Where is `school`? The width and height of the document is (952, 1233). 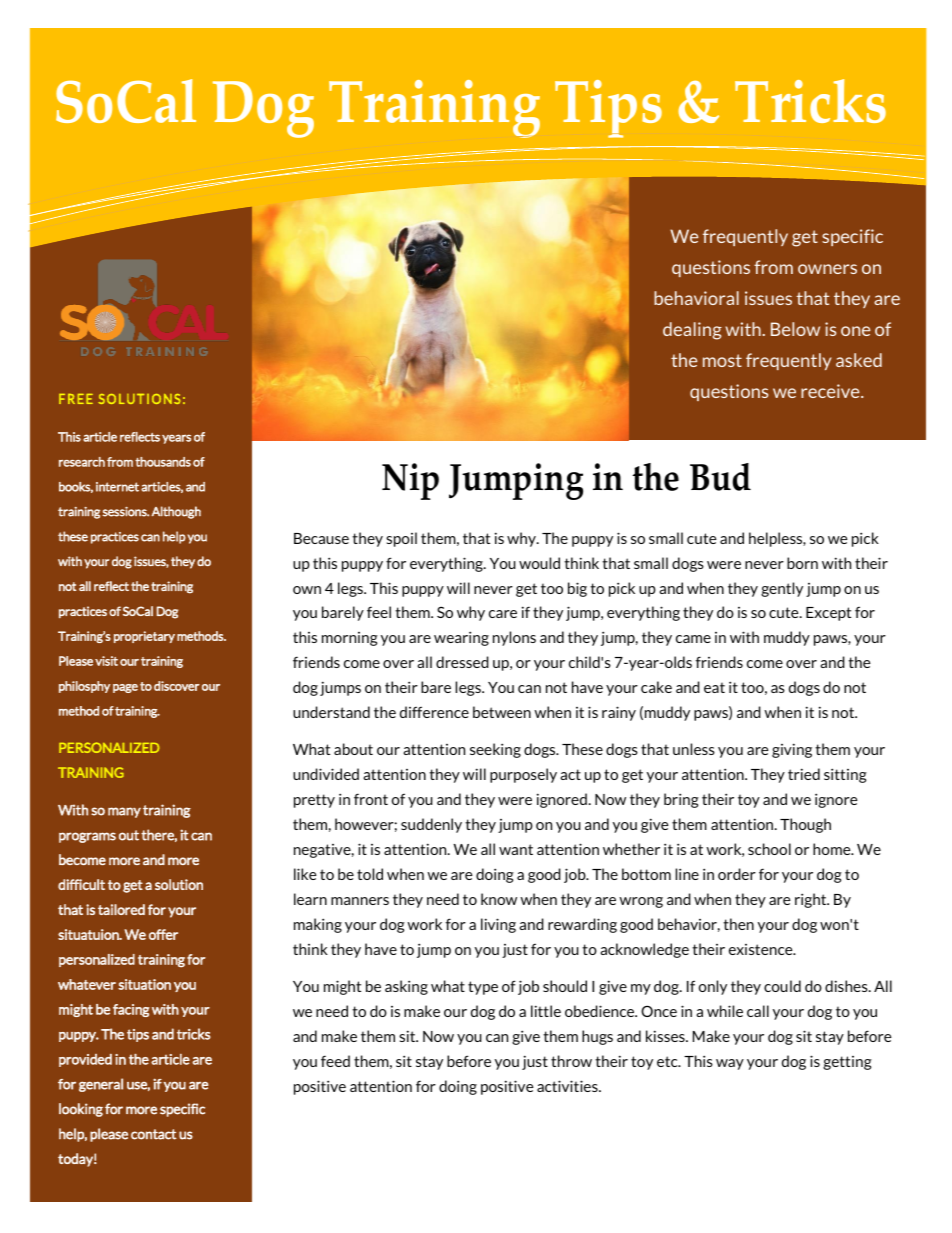
school is located at coordinates (769, 849).
